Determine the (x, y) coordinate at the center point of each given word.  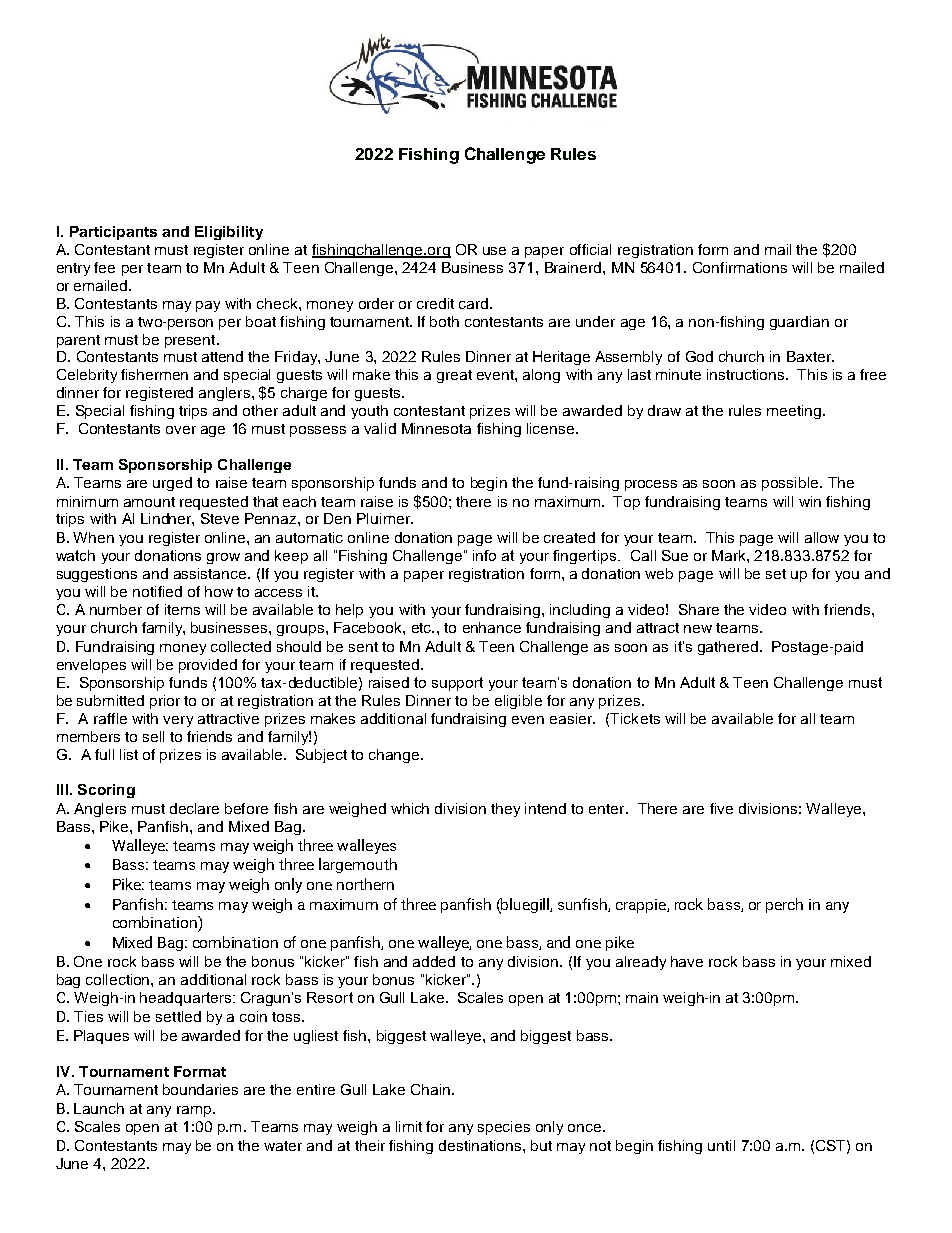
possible (791, 484)
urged (172, 484)
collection (119, 979)
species (504, 1128)
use (494, 251)
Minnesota (436, 428)
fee (104, 267)
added (434, 961)
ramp (195, 1111)
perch (784, 905)
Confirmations (740, 267)
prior (165, 702)
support (457, 684)
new (698, 629)
